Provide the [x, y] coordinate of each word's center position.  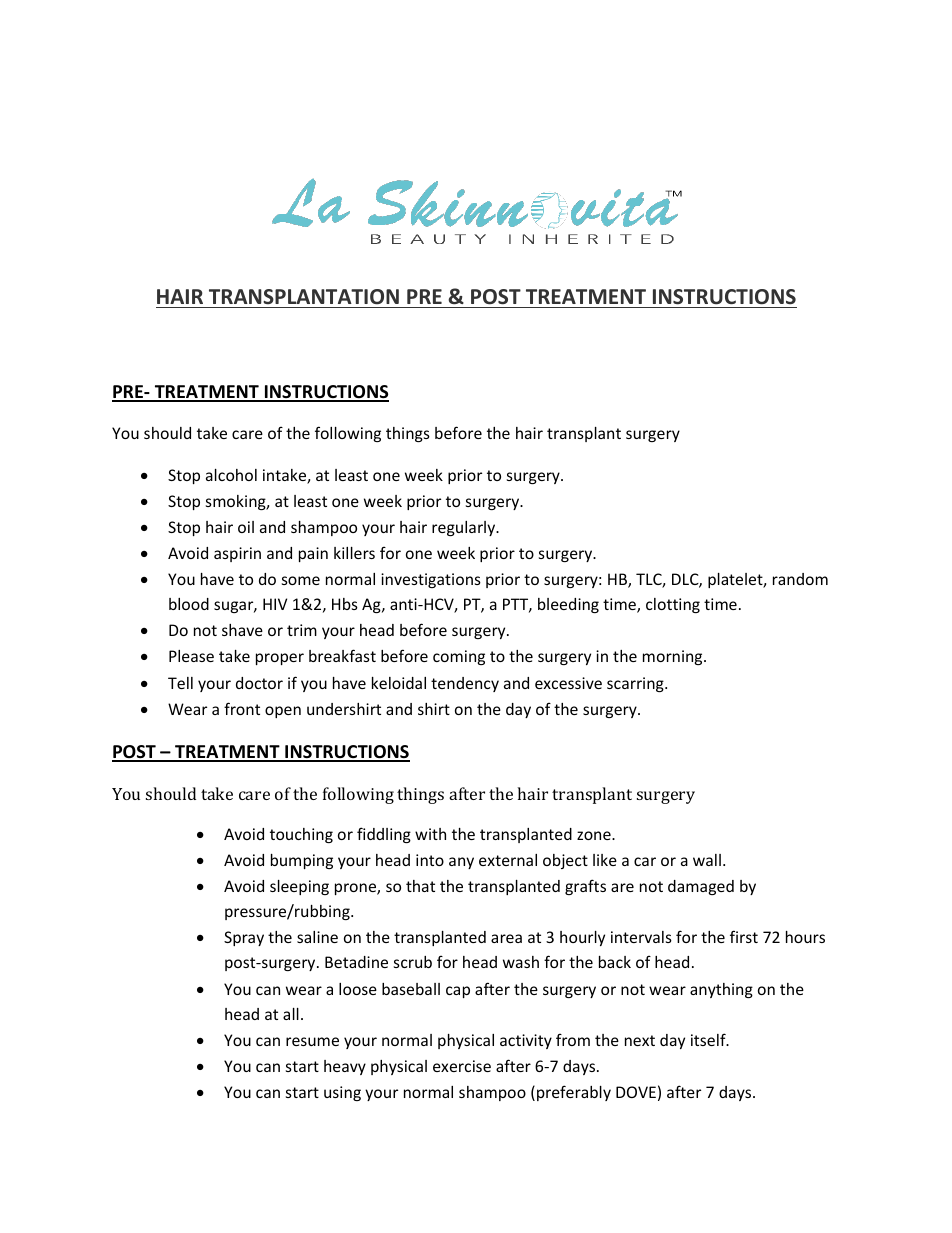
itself [709, 1039]
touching [301, 835]
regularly [465, 528]
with [430, 834]
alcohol [231, 475]
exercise [462, 1066]
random [800, 579]
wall [707, 860]
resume [312, 1041]
